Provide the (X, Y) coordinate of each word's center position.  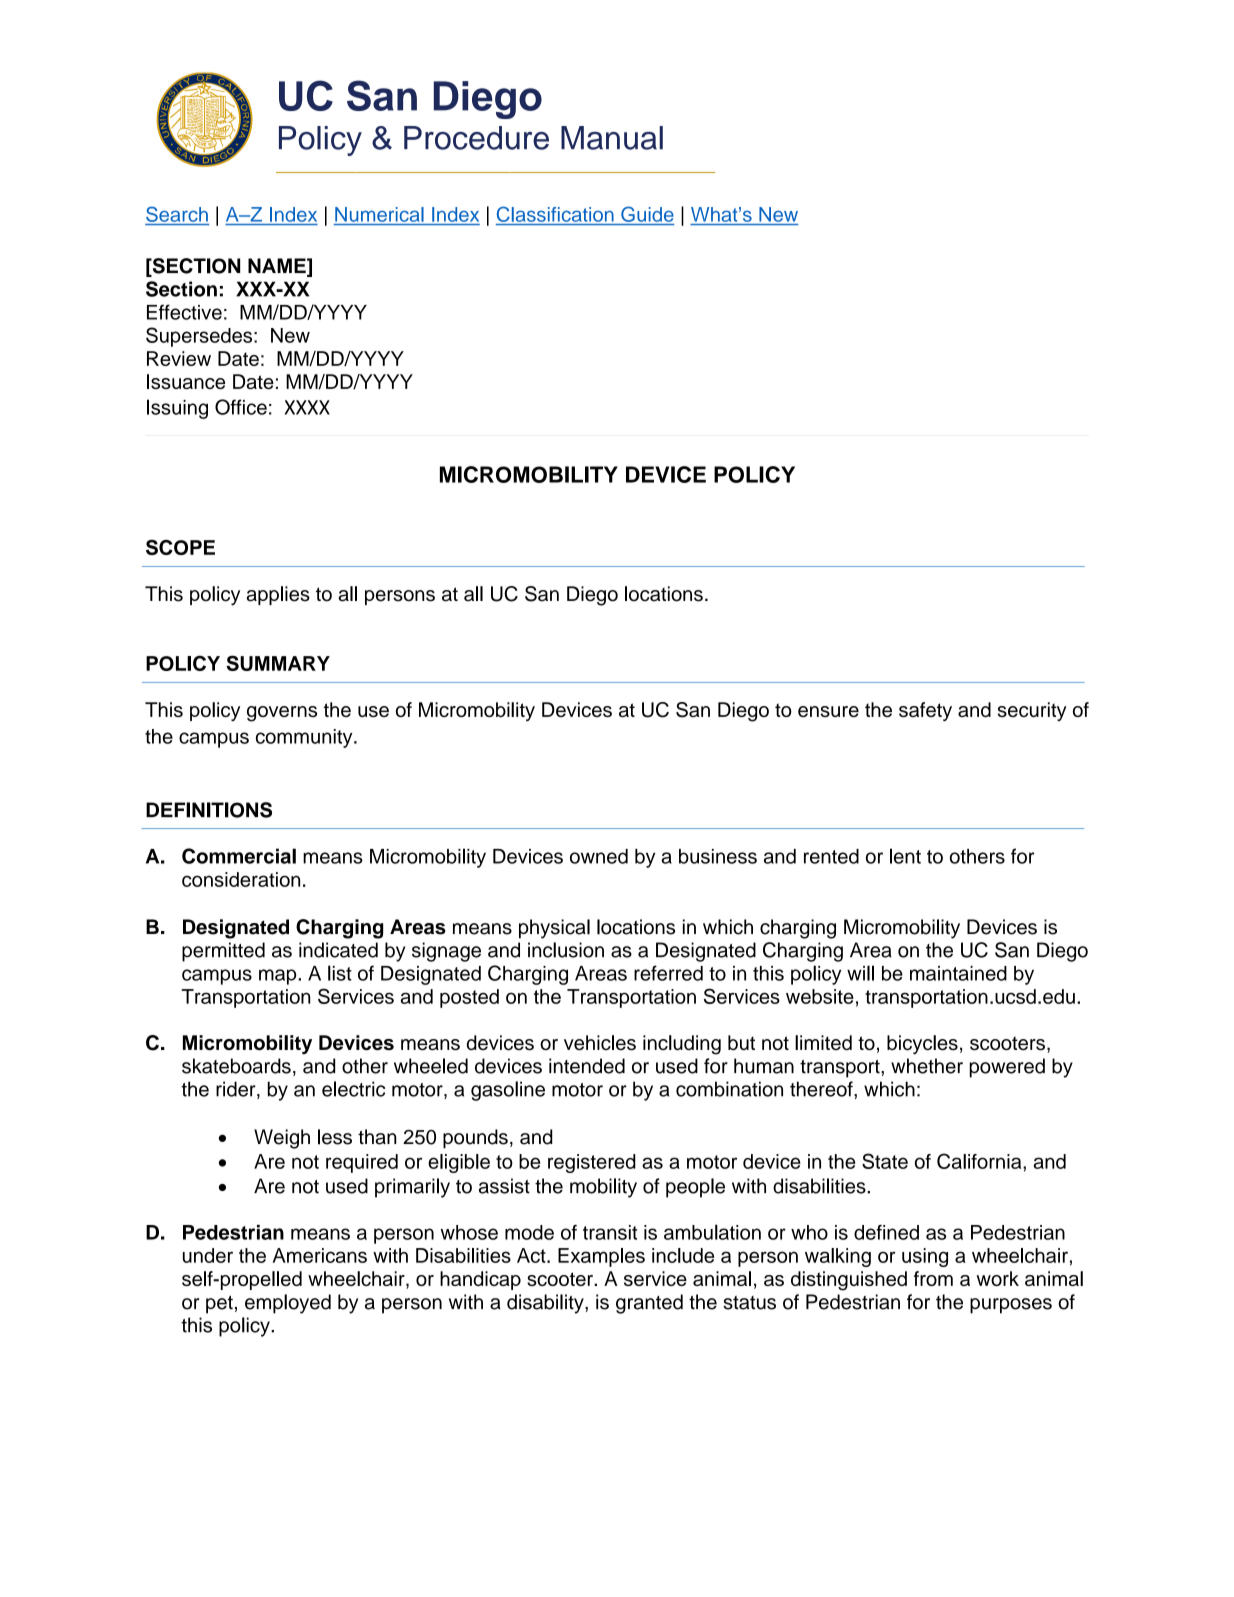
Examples (601, 1257)
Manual (612, 138)
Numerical (379, 214)
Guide (647, 214)
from (933, 1278)
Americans (320, 1255)
